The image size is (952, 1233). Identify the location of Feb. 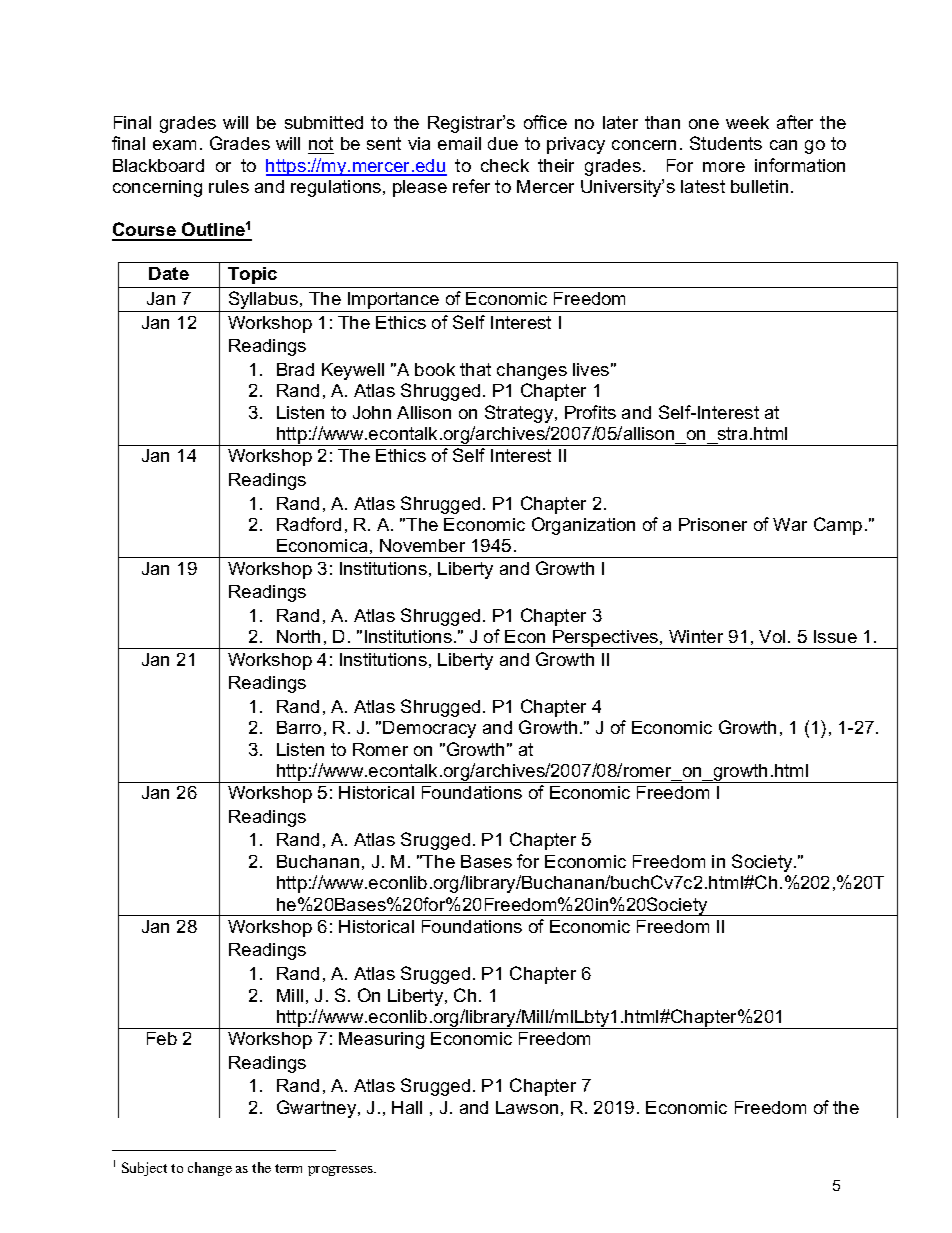
(162, 1038).
